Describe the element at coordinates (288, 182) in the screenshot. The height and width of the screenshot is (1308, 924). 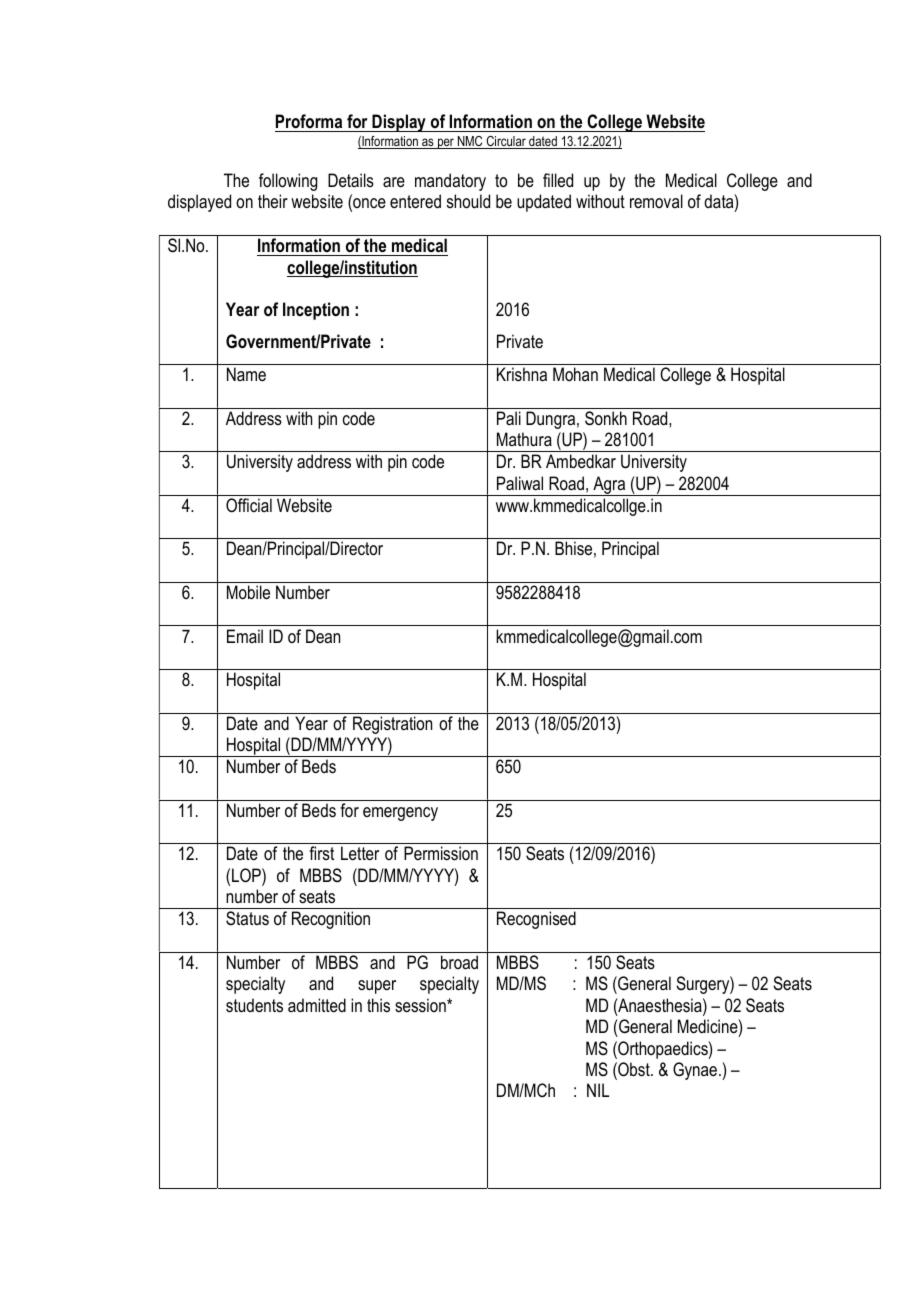
I see `following` at that location.
